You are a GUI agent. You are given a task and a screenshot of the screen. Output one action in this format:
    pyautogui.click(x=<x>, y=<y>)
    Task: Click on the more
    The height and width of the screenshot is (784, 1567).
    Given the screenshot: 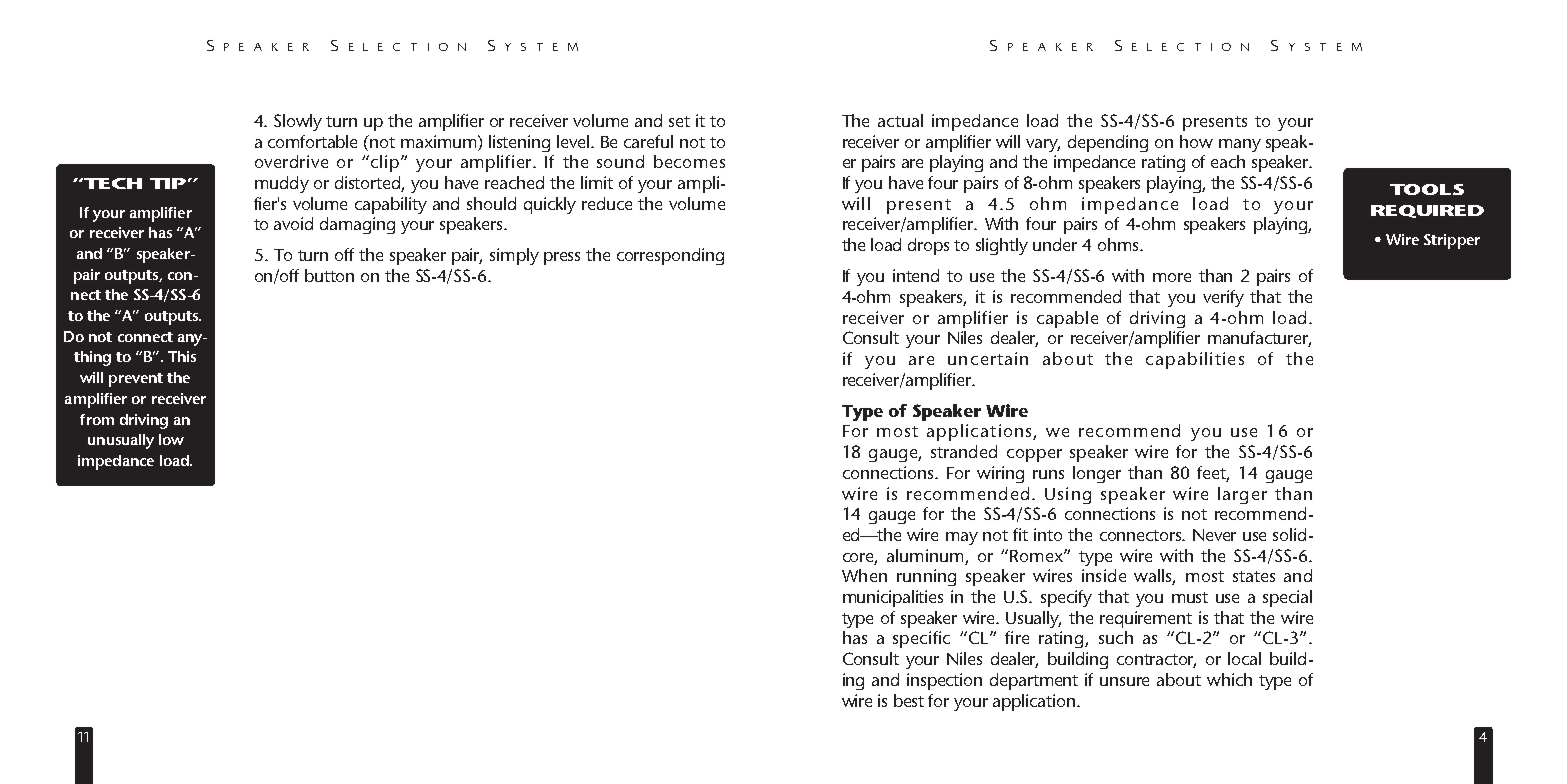 What is the action you would take?
    pyautogui.click(x=1172, y=277)
